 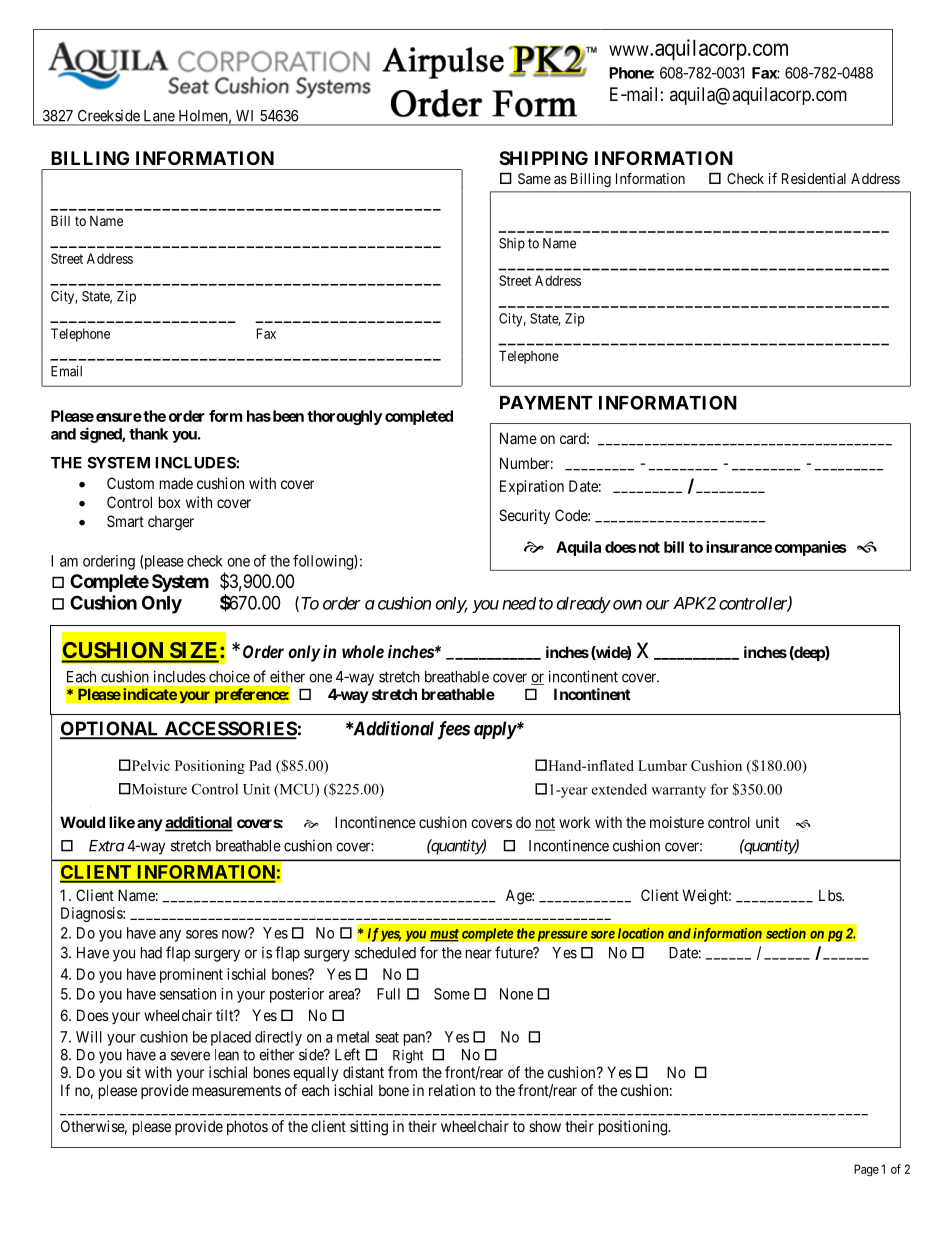 I want to click on must, so click(x=444, y=935).
